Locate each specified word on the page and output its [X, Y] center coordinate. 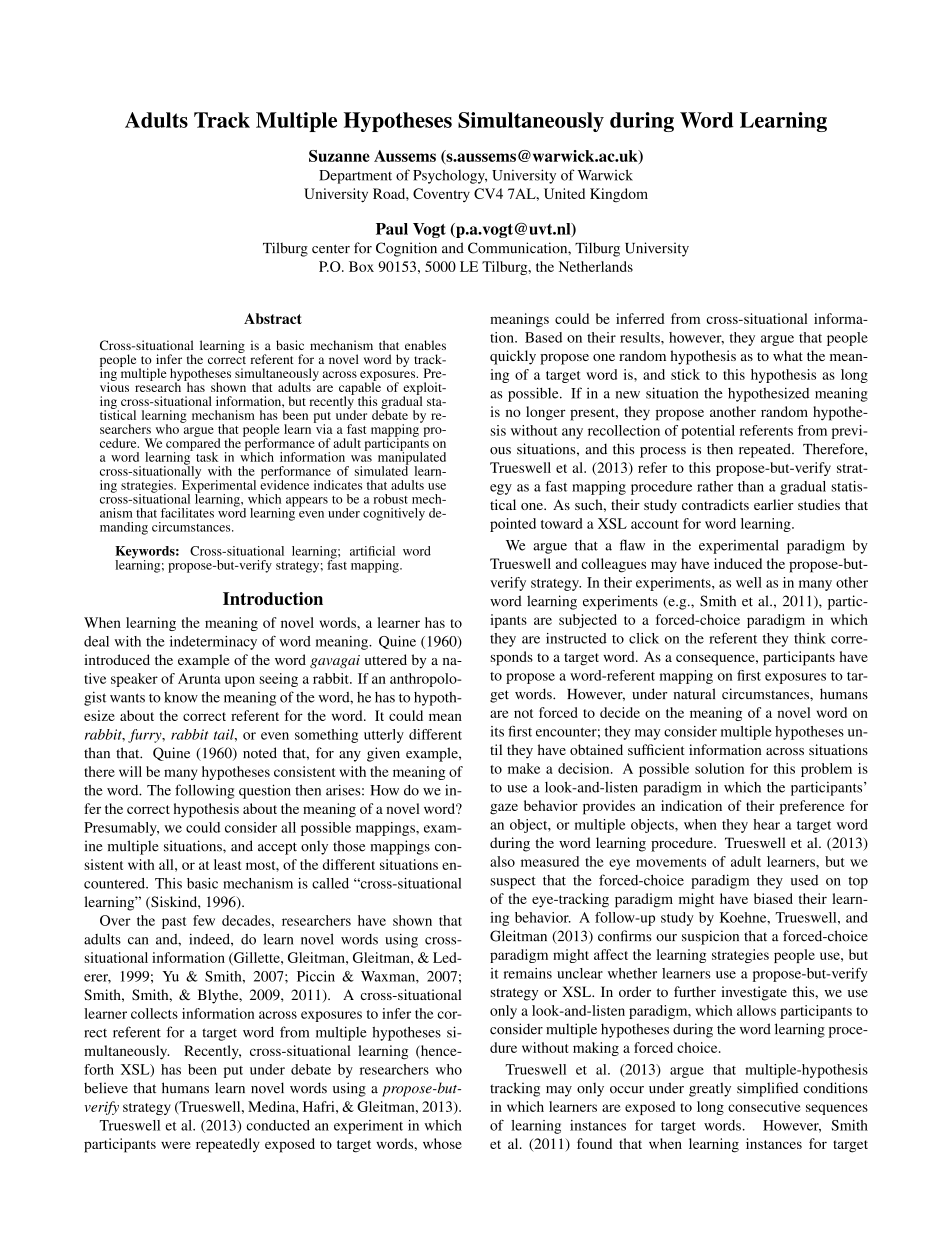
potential [708, 432]
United [564, 193]
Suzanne [339, 156]
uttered [386, 659]
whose [442, 1143]
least [227, 864]
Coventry [441, 195]
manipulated [412, 458]
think [810, 638]
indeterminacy [213, 643]
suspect [513, 882]
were [176, 1145]
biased [773, 898]
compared [193, 444]
